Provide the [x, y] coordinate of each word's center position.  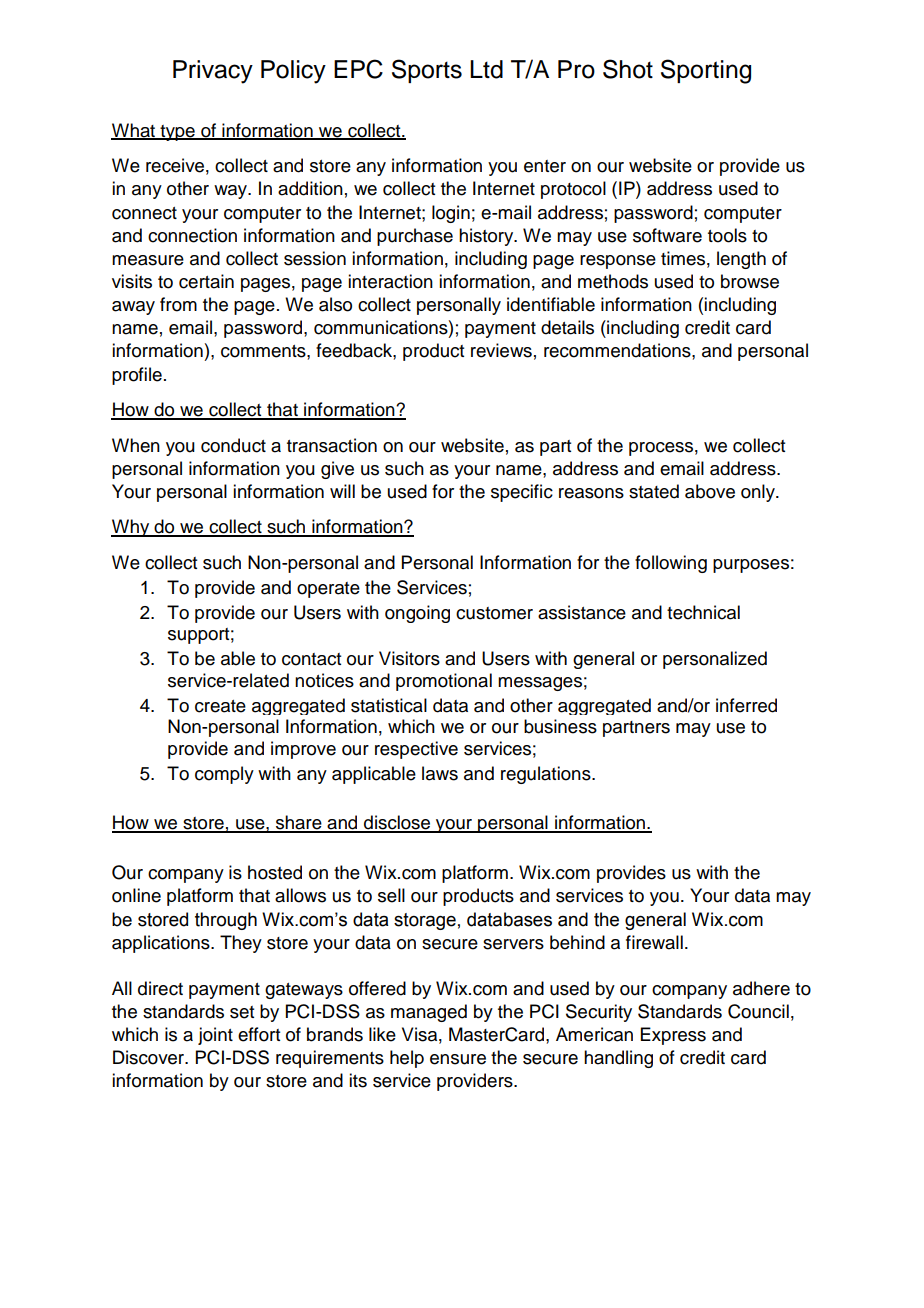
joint [215, 1036]
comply [224, 775]
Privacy [213, 72]
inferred [746, 705]
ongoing [417, 614]
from [178, 304]
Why [131, 528]
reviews [501, 350]
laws [440, 773]
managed [429, 1013]
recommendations [618, 350]
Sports [427, 71]
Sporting [706, 71]
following [671, 564]
